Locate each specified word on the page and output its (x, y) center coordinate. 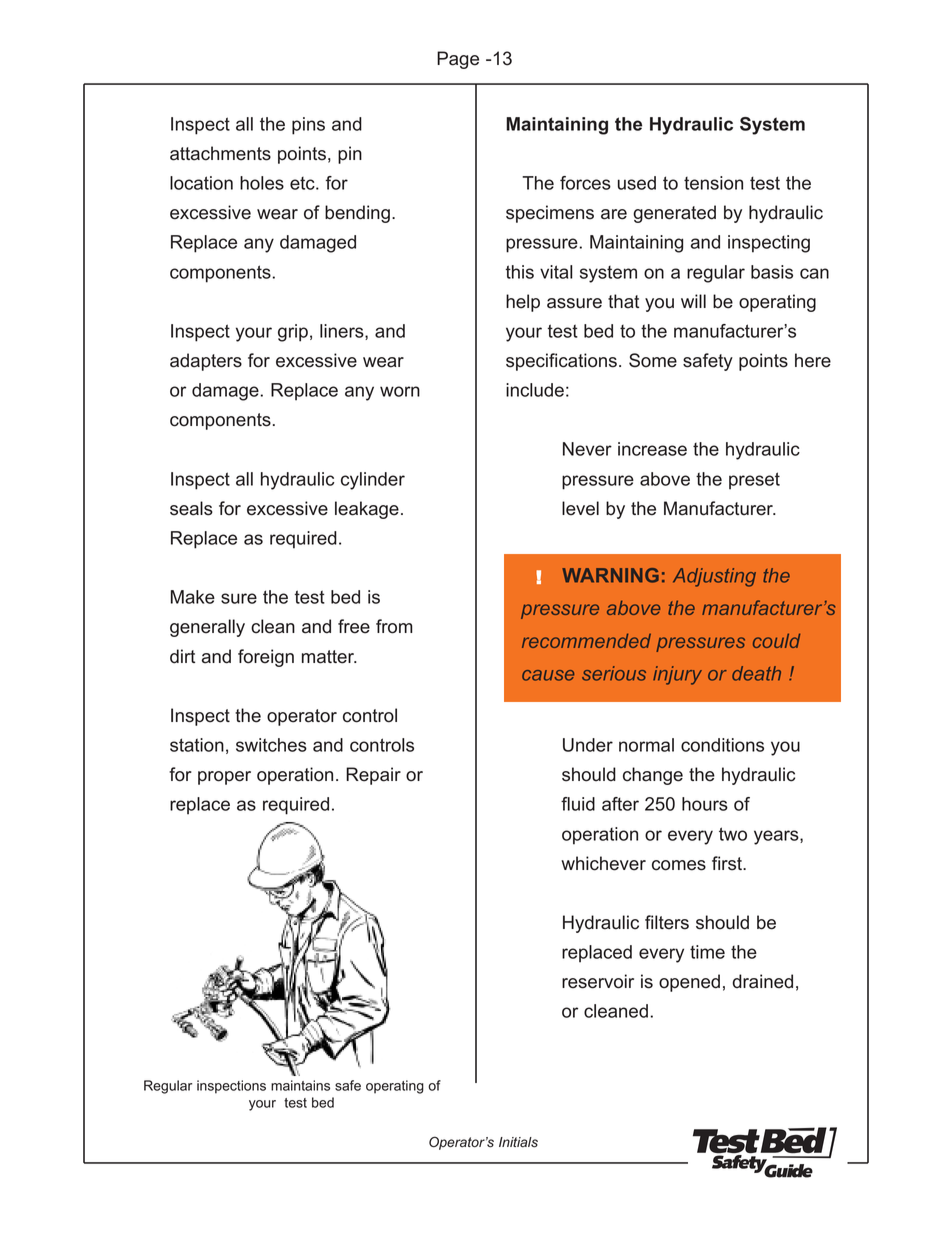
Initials (518, 1142)
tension (713, 183)
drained (762, 981)
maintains (300, 1085)
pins (308, 126)
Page (458, 60)
